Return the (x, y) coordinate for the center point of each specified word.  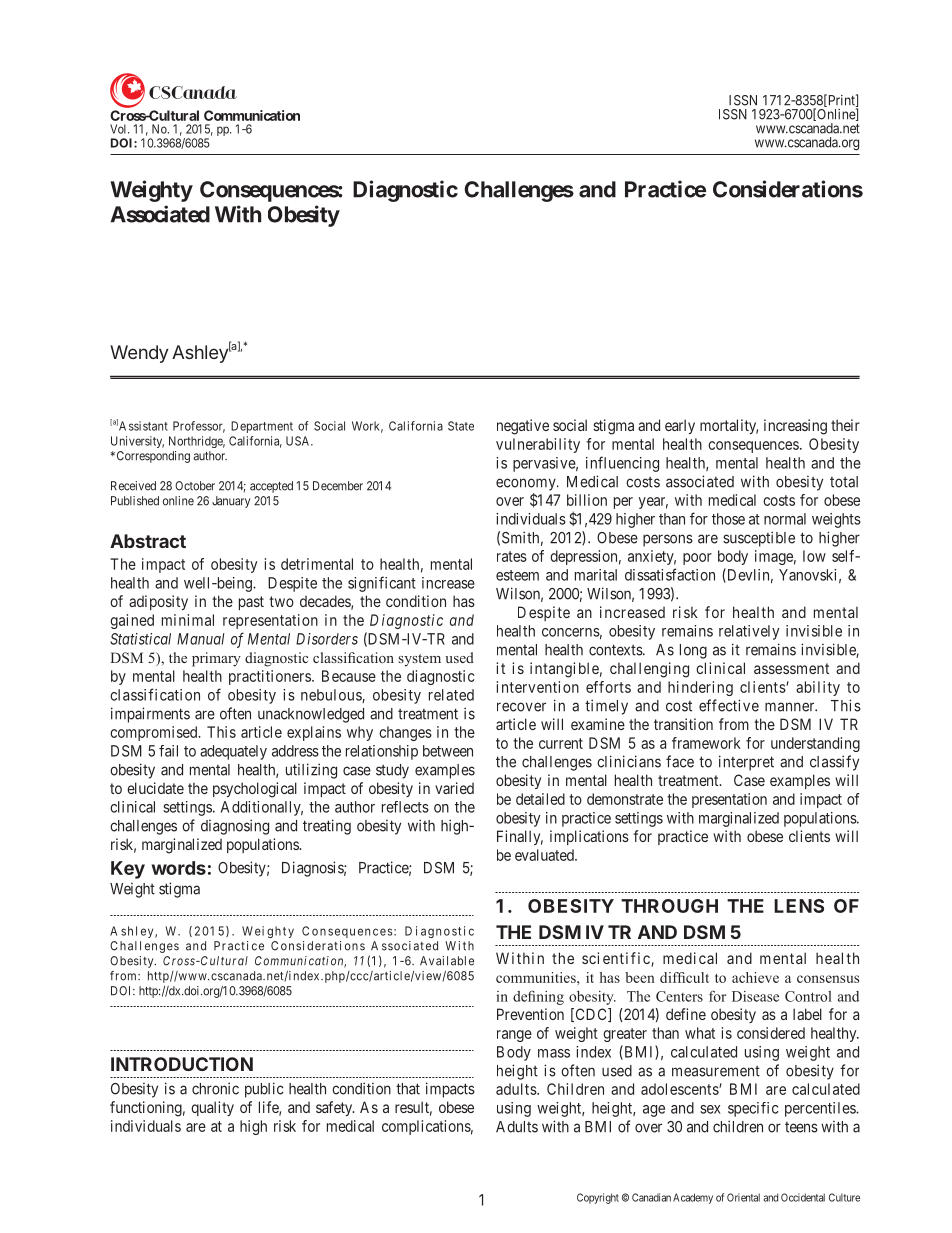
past (251, 603)
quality (212, 1108)
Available (447, 961)
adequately (233, 752)
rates (512, 556)
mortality (729, 426)
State (461, 426)
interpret (746, 763)
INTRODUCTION (182, 1064)
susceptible (759, 539)
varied (454, 788)
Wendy (139, 354)
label (807, 1014)
